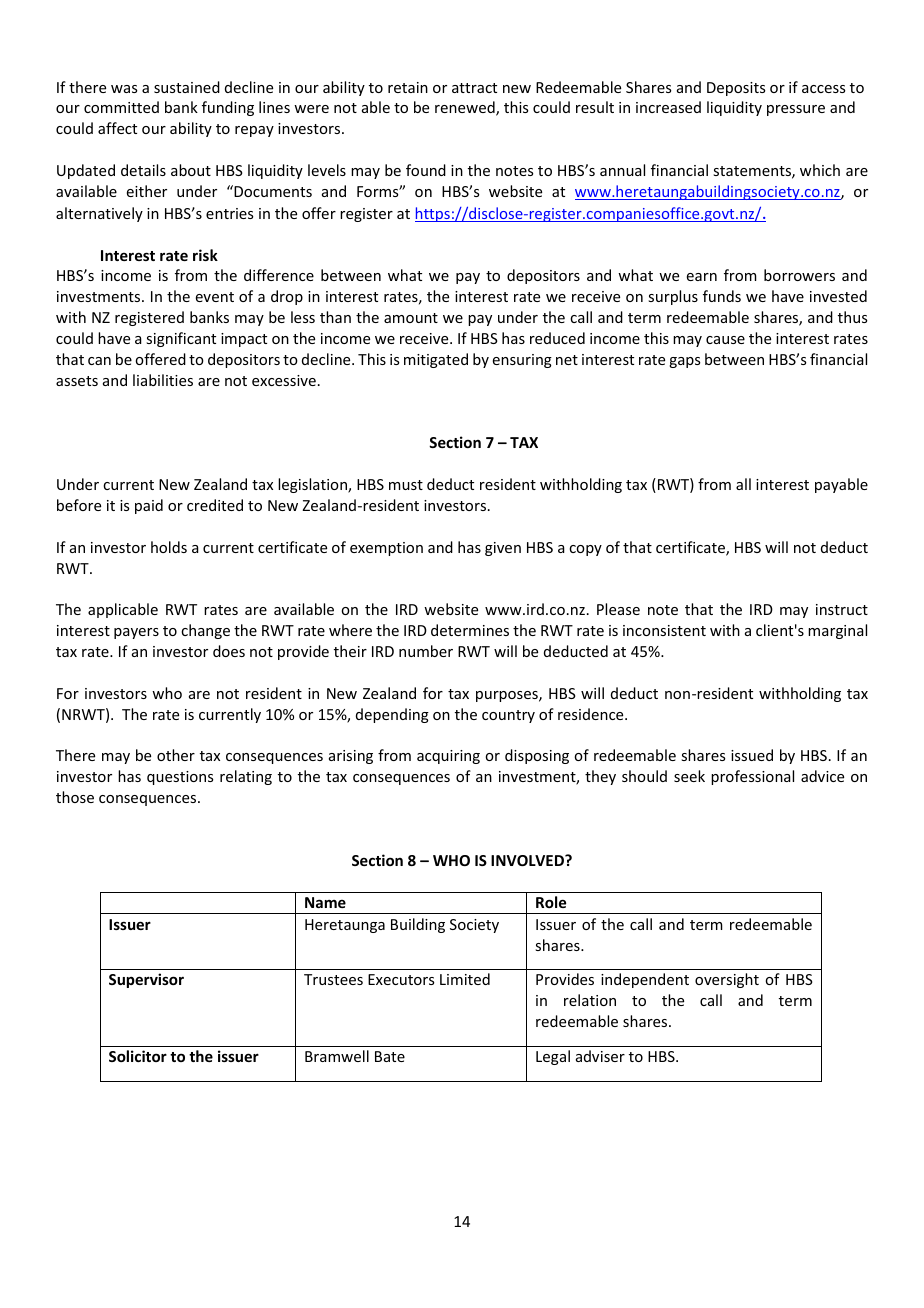 This image has height=1308, width=924. What do you see at coordinates (503, 549) in the image?
I see `given` at bounding box center [503, 549].
